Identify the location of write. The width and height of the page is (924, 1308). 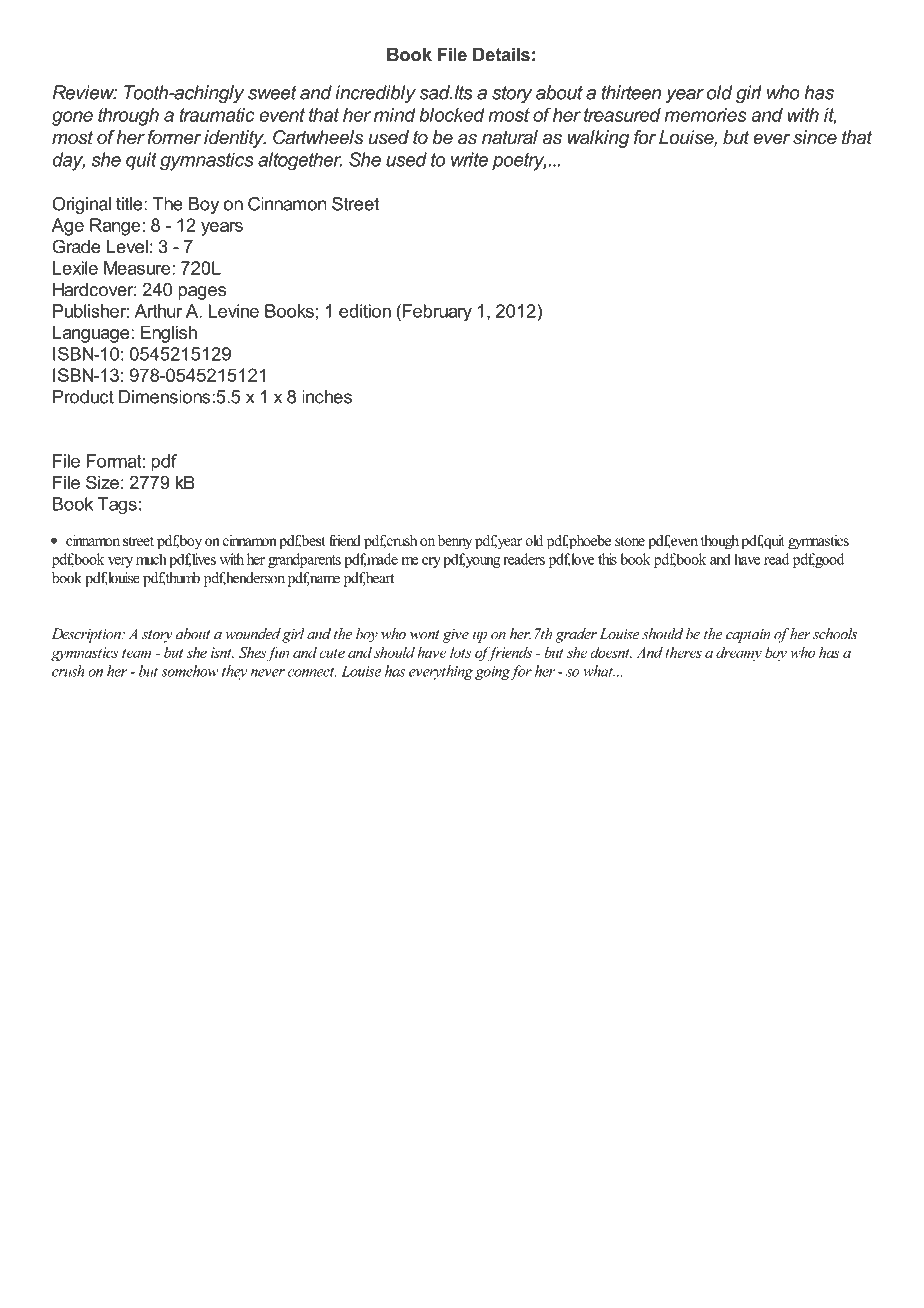
(469, 159).
